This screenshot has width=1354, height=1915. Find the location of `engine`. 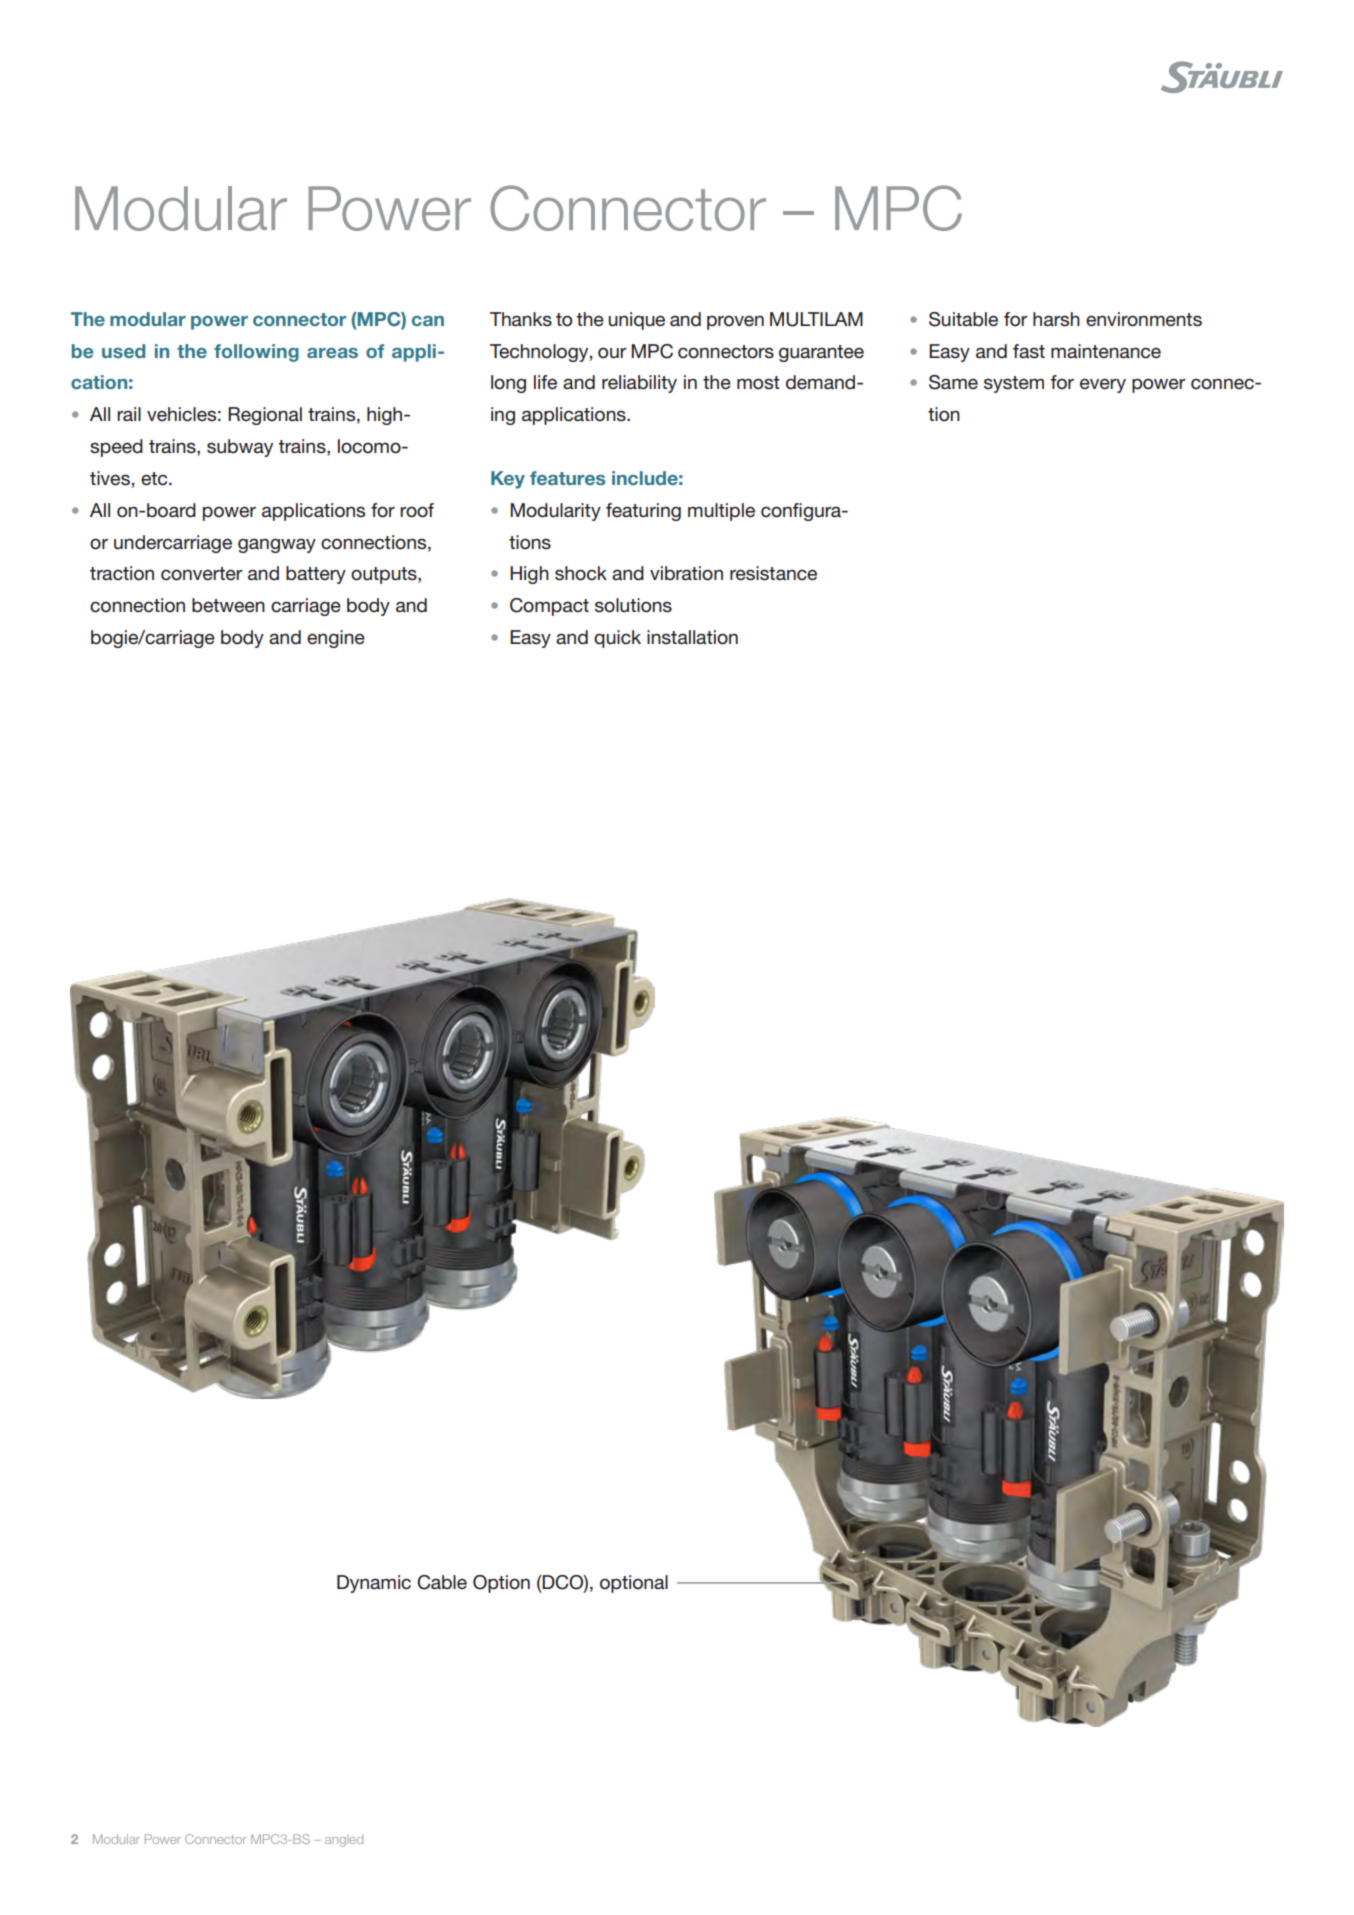

engine is located at coordinates (336, 639).
